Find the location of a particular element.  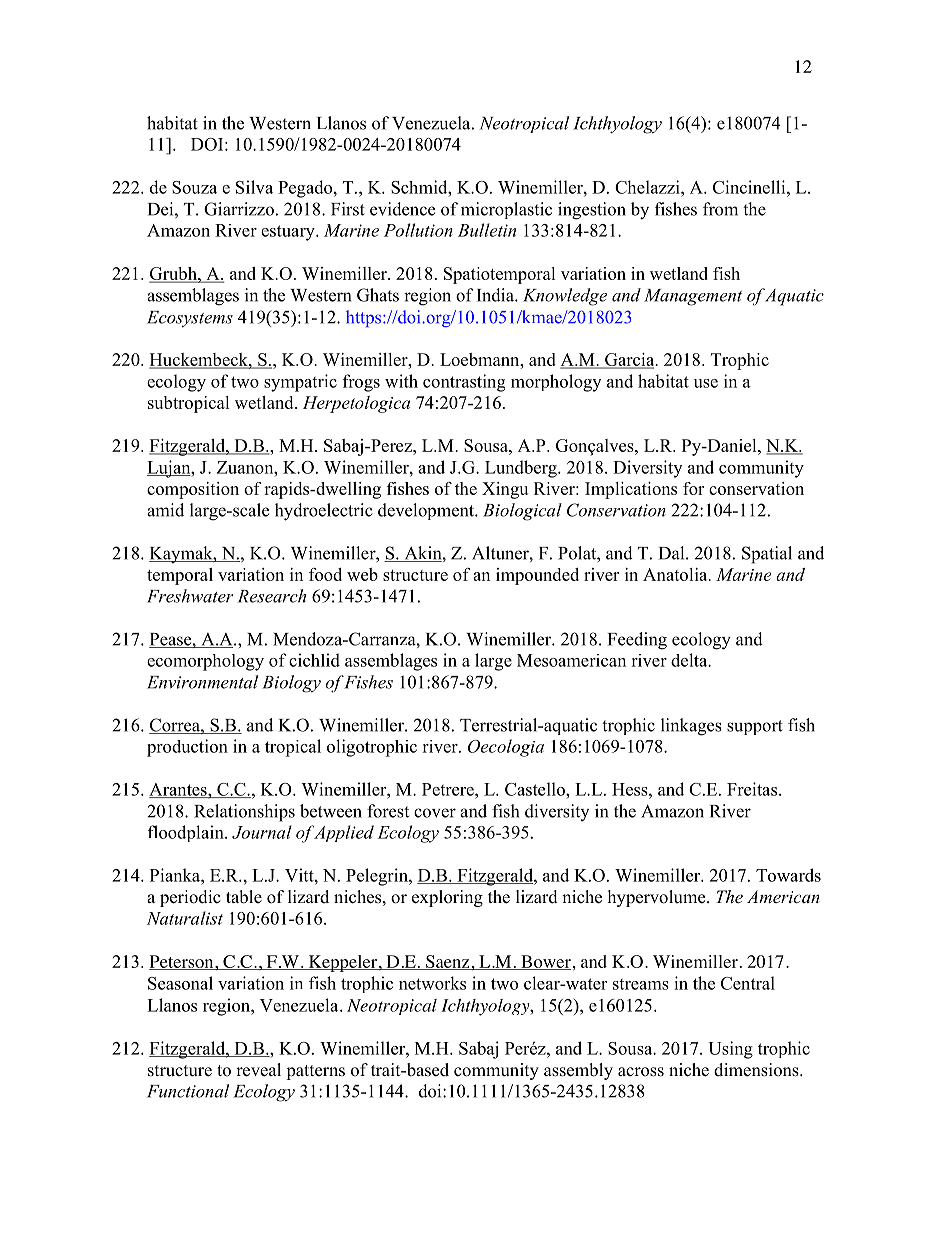

reveal is located at coordinates (258, 1070).
